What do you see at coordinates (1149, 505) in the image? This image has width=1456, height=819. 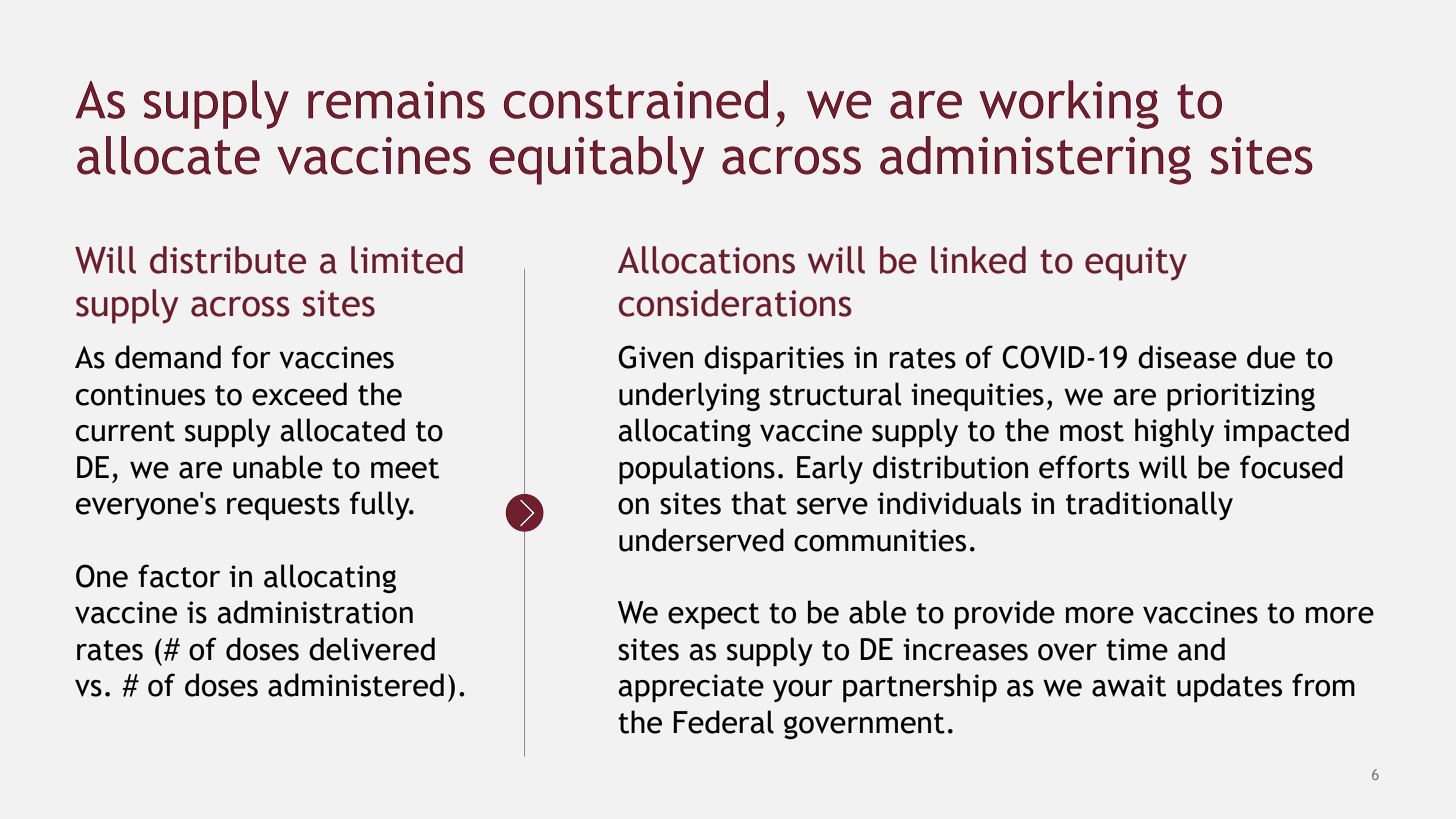 I see `traditionally` at bounding box center [1149, 505].
